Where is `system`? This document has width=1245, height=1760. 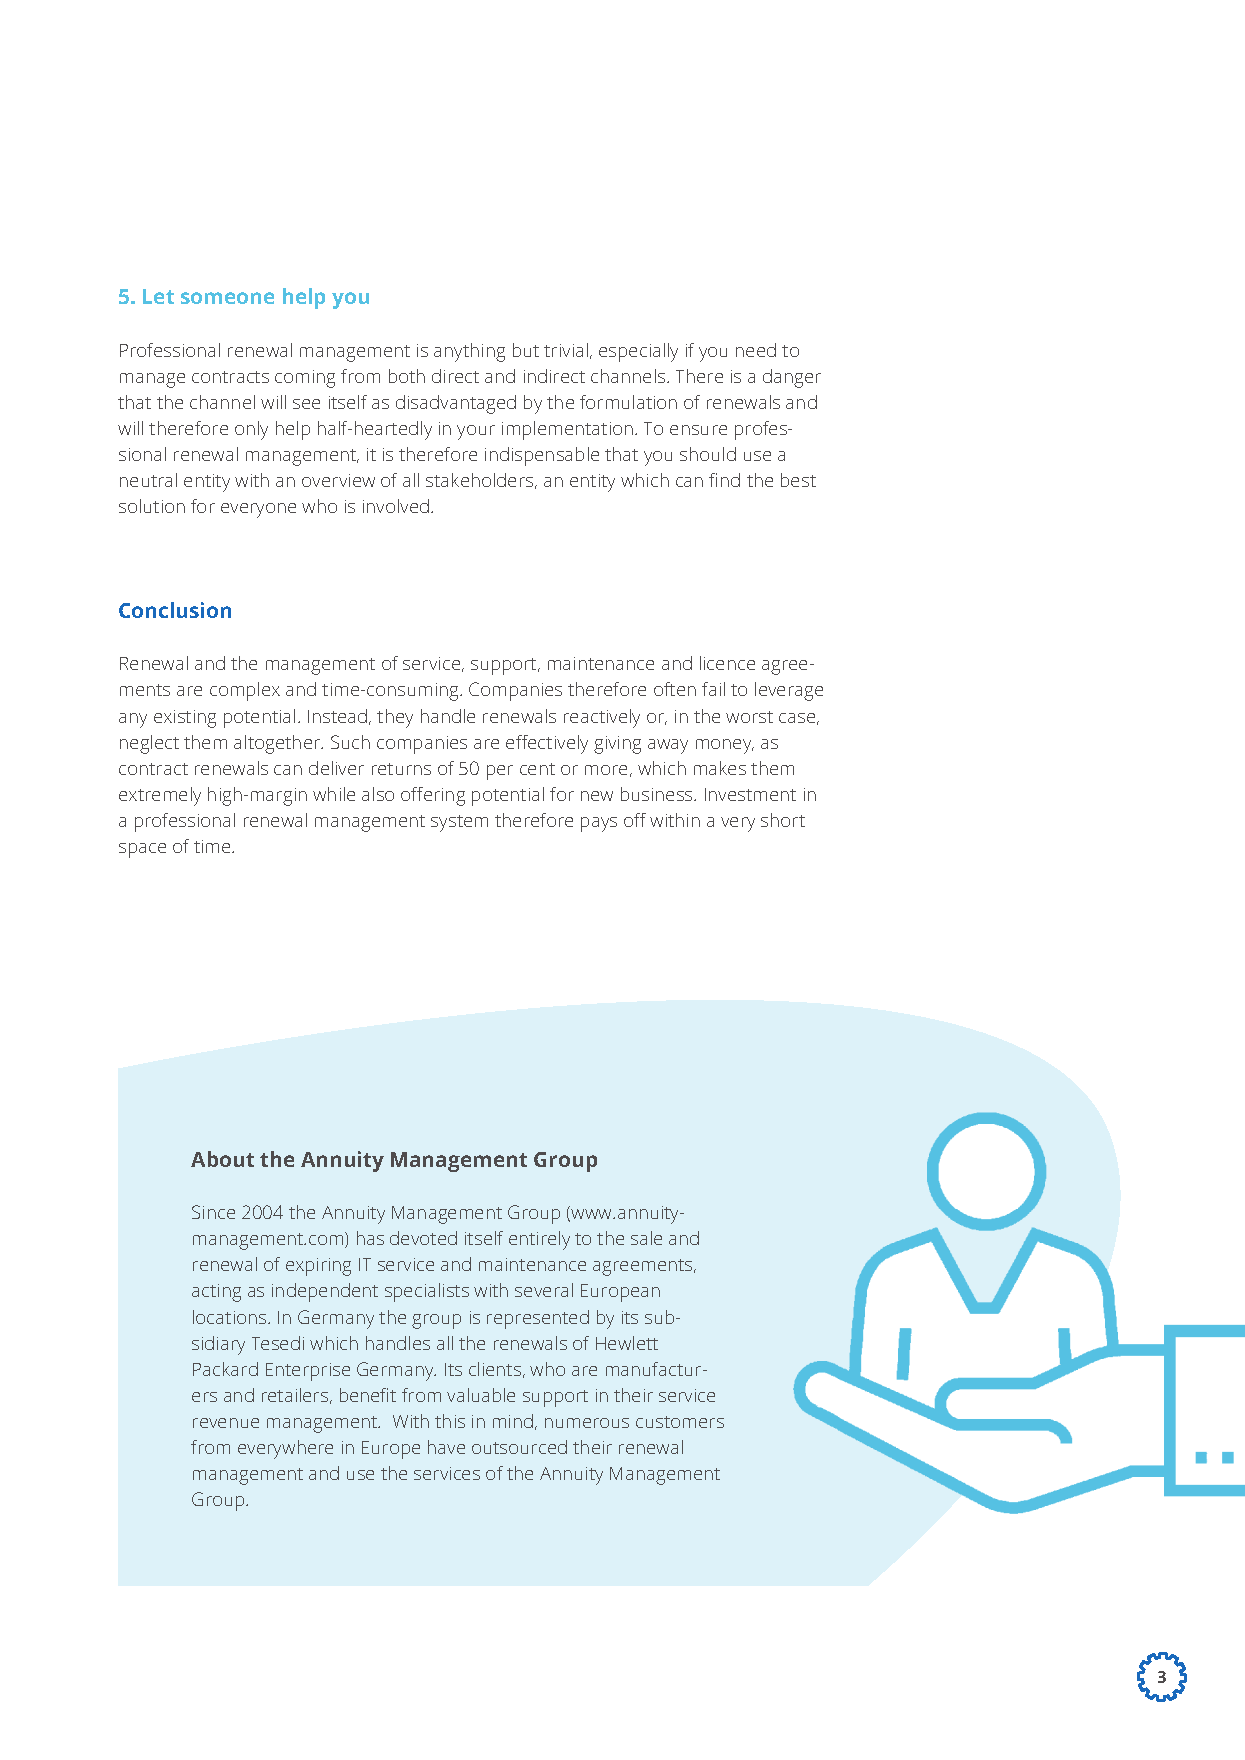
system is located at coordinates (459, 823).
